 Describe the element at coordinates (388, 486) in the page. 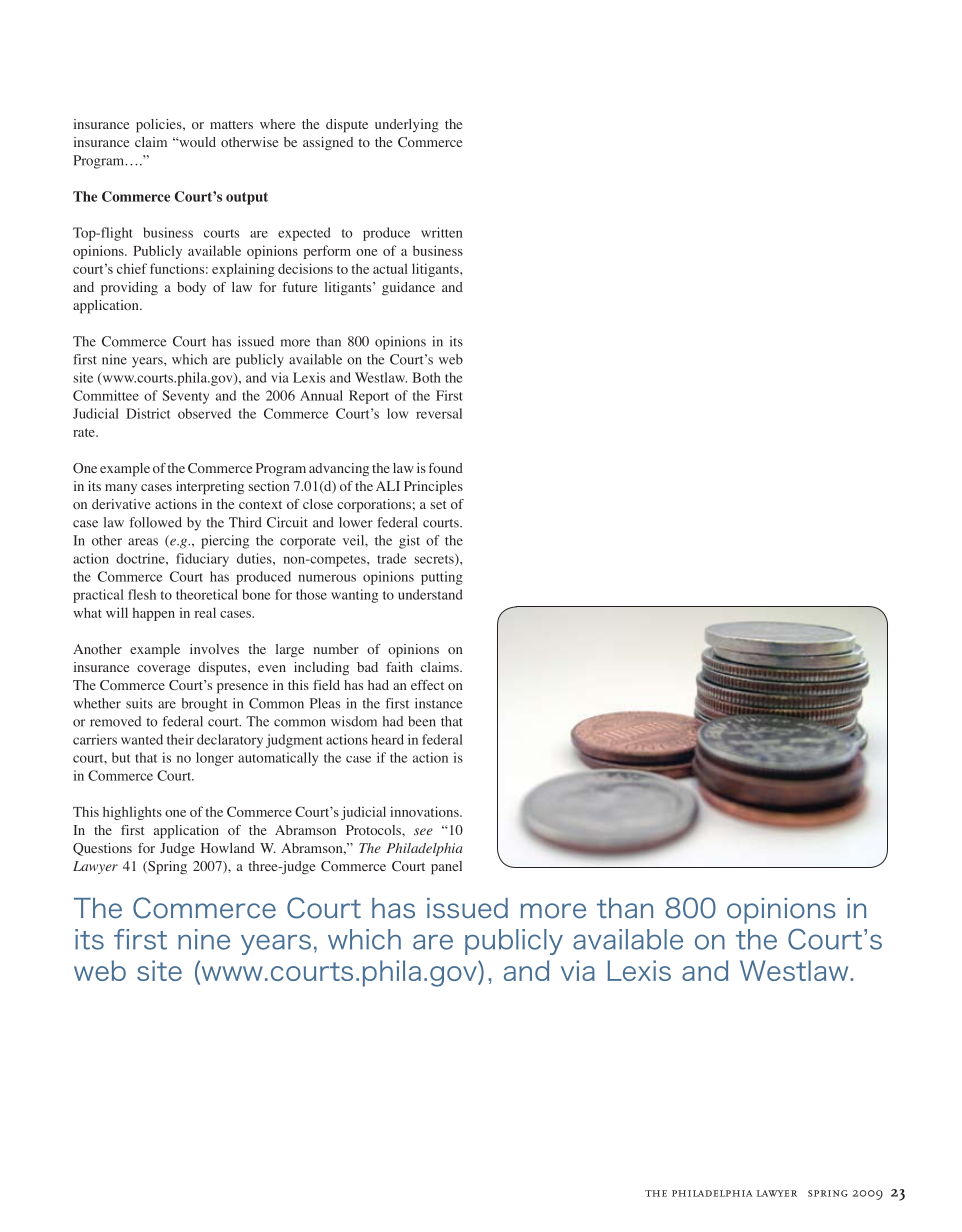

I see `ALI` at that location.
